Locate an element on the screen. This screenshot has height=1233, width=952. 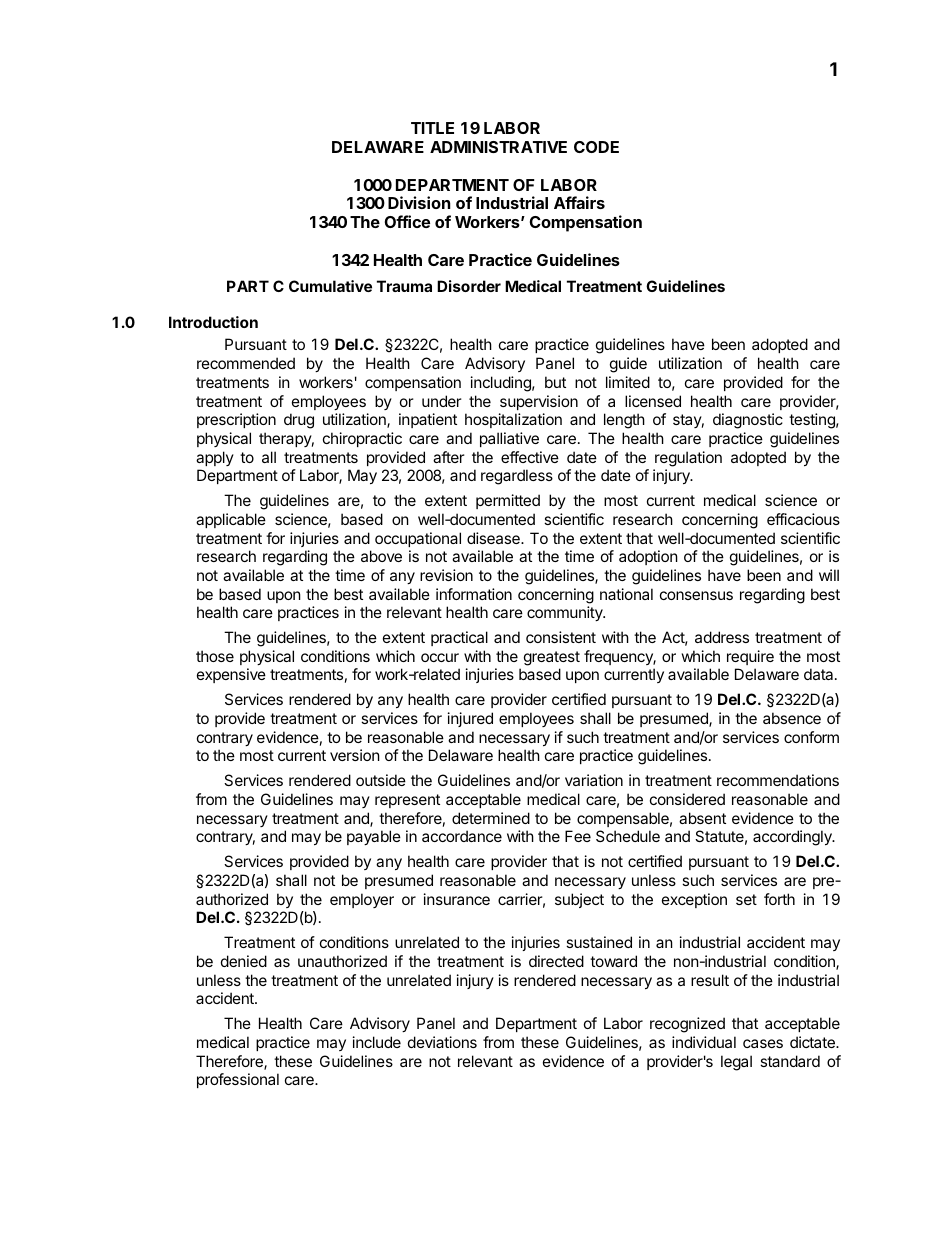
CODE is located at coordinates (596, 147).
